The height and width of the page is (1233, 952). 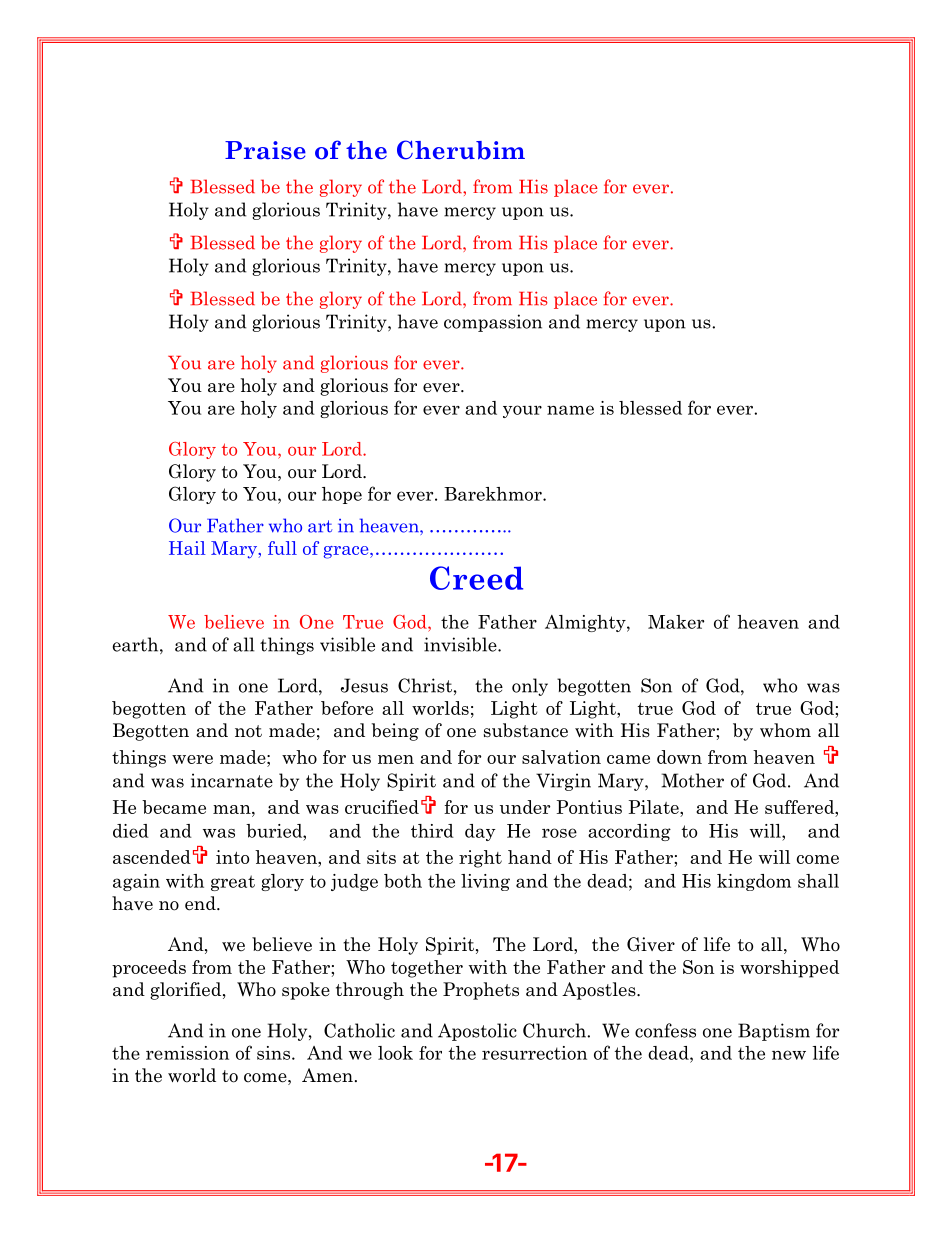 I want to click on Maker, so click(x=676, y=622).
